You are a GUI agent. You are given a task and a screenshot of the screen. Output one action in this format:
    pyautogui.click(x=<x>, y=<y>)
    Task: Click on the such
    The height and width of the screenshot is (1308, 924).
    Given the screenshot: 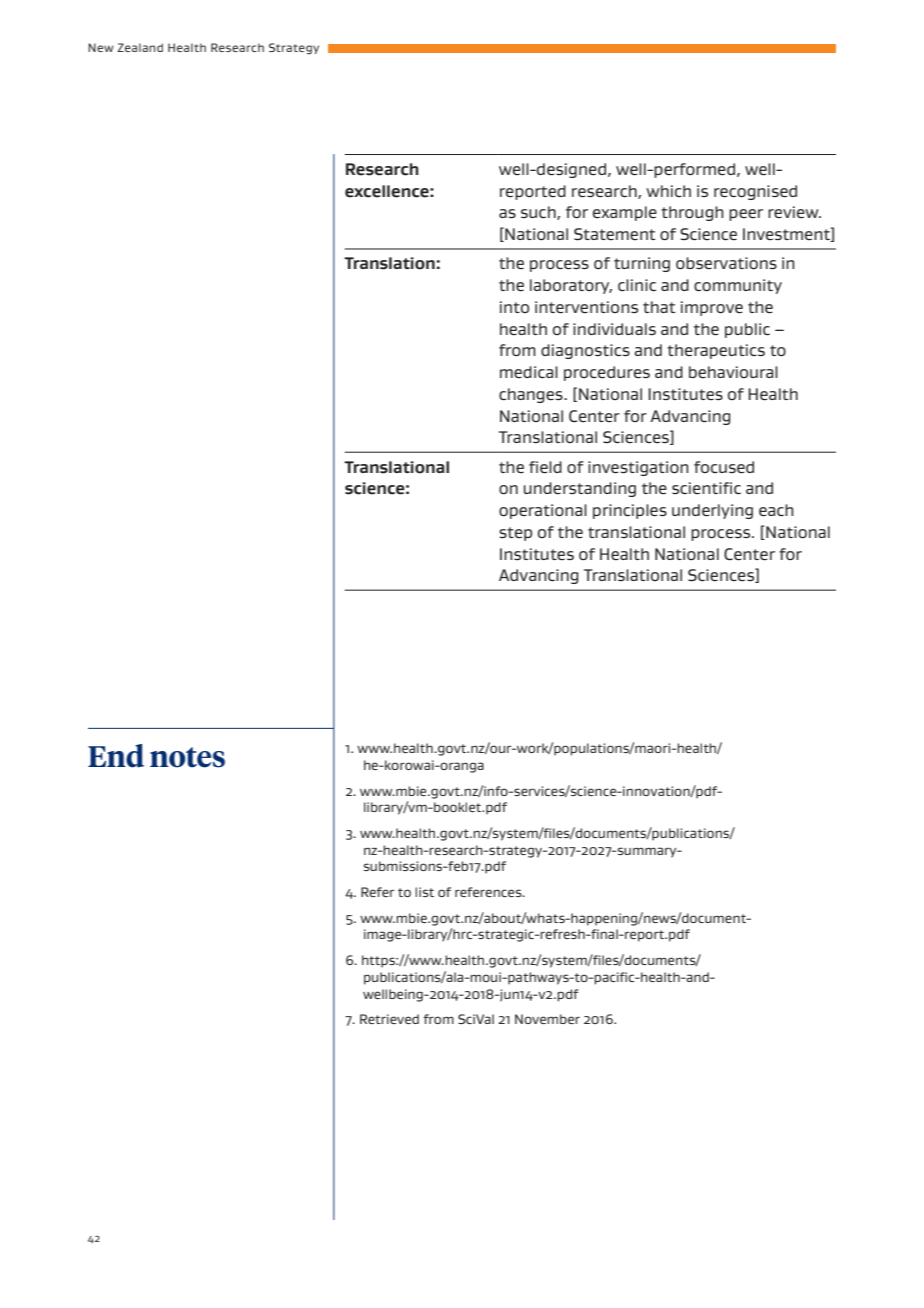 What is the action you would take?
    pyautogui.click(x=539, y=213)
